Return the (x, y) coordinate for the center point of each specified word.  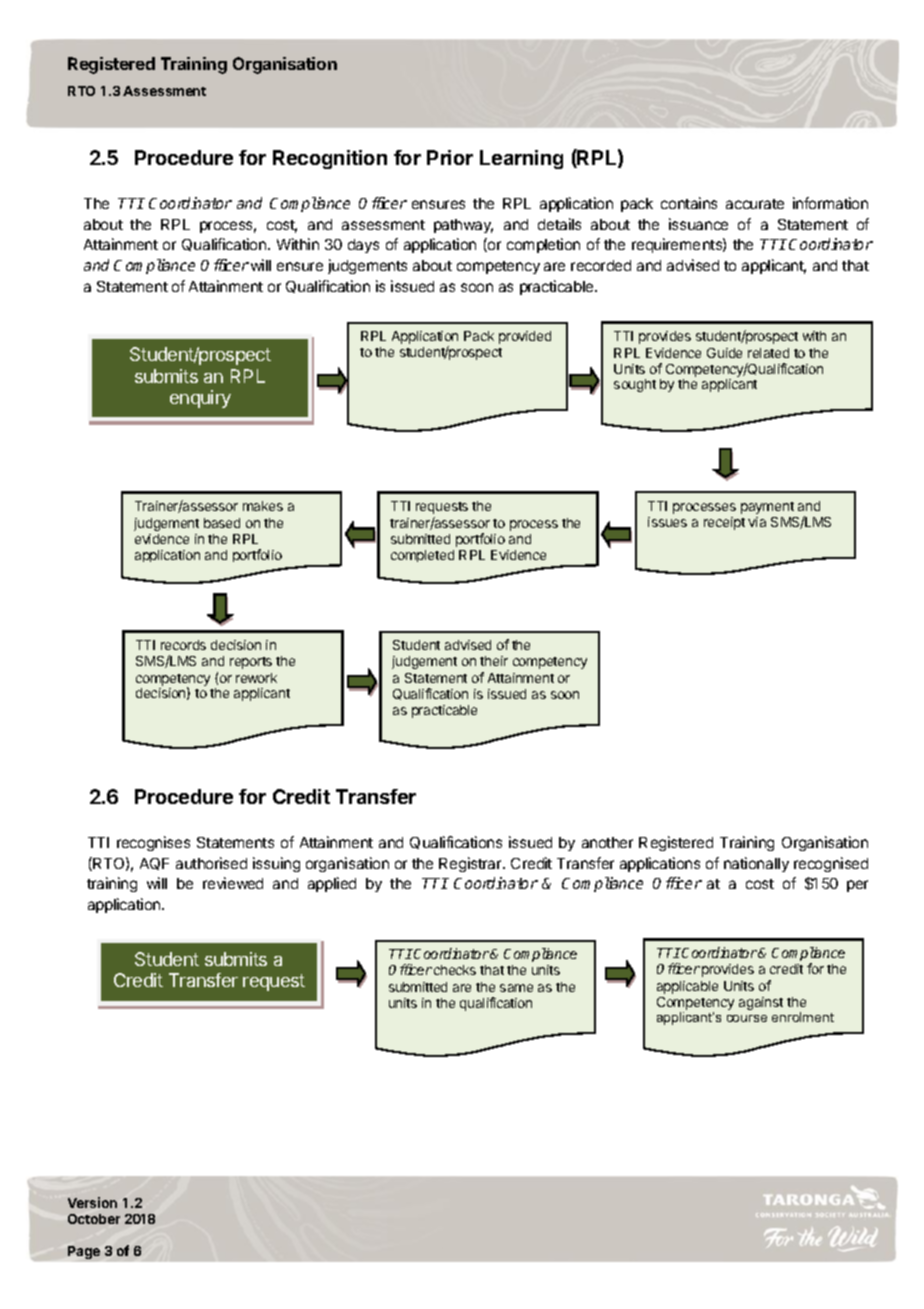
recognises (153, 843)
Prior (450, 157)
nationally (756, 864)
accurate (755, 204)
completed (422, 556)
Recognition (330, 159)
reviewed (233, 883)
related (768, 353)
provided (525, 337)
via (757, 522)
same (516, 988)
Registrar (471, 864)
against (761, 1003)
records (183, 645)
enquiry (200, 399)
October (94, 1219)
